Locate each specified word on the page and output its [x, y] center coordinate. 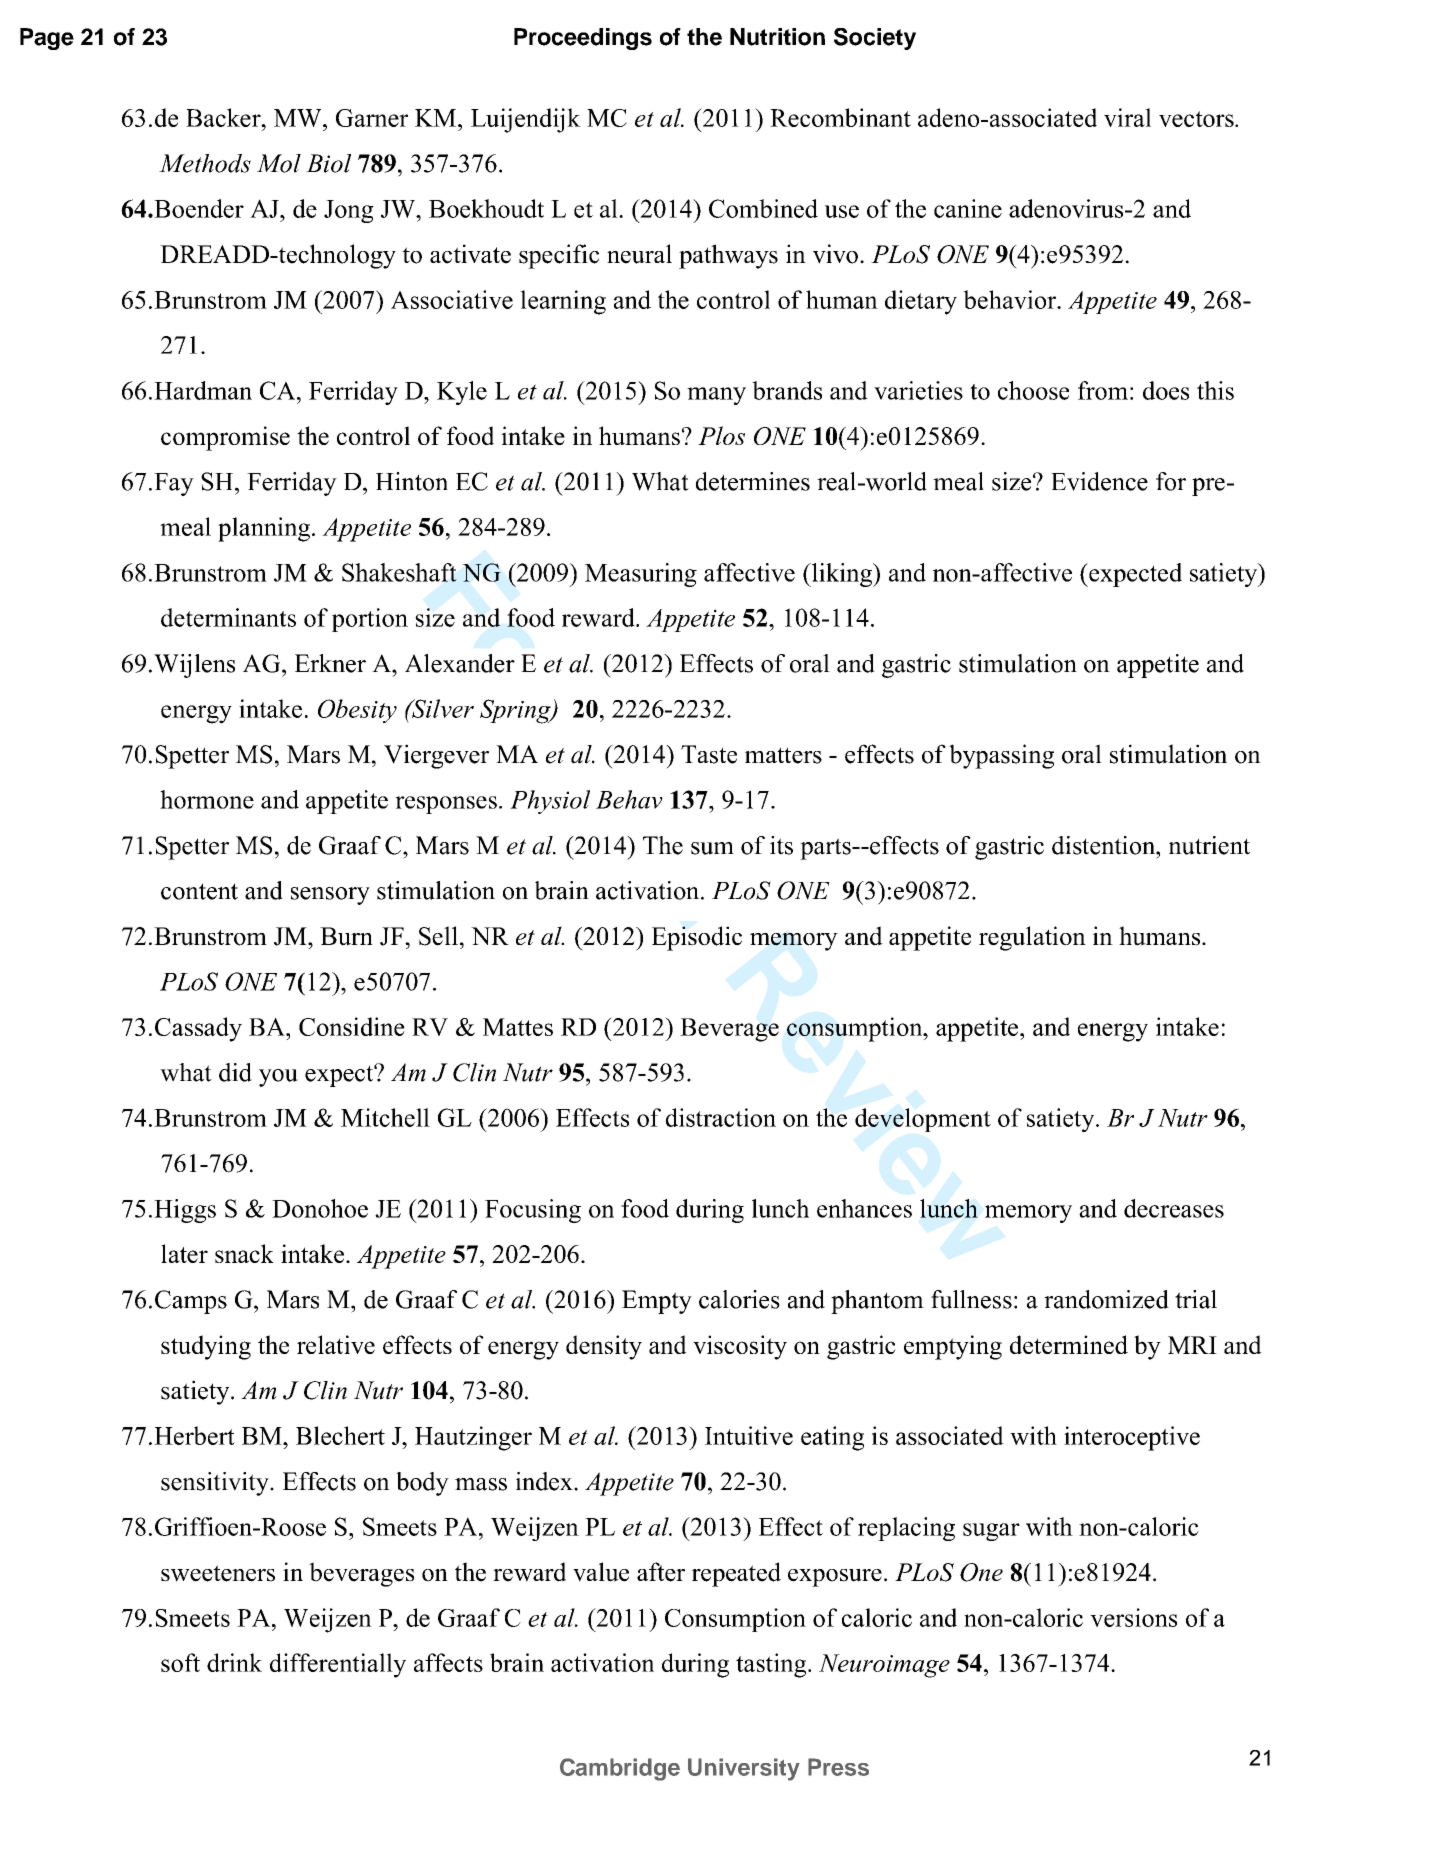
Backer [224, 117]
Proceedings [583, 39]
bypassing [1001, 756]
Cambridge [620, 1769]
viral [1127, 117]
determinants [228, 617]
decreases [1174, 1208]
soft [180, 1662]
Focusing [533, 1211]
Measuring [641, 575]
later [184, 1253]
